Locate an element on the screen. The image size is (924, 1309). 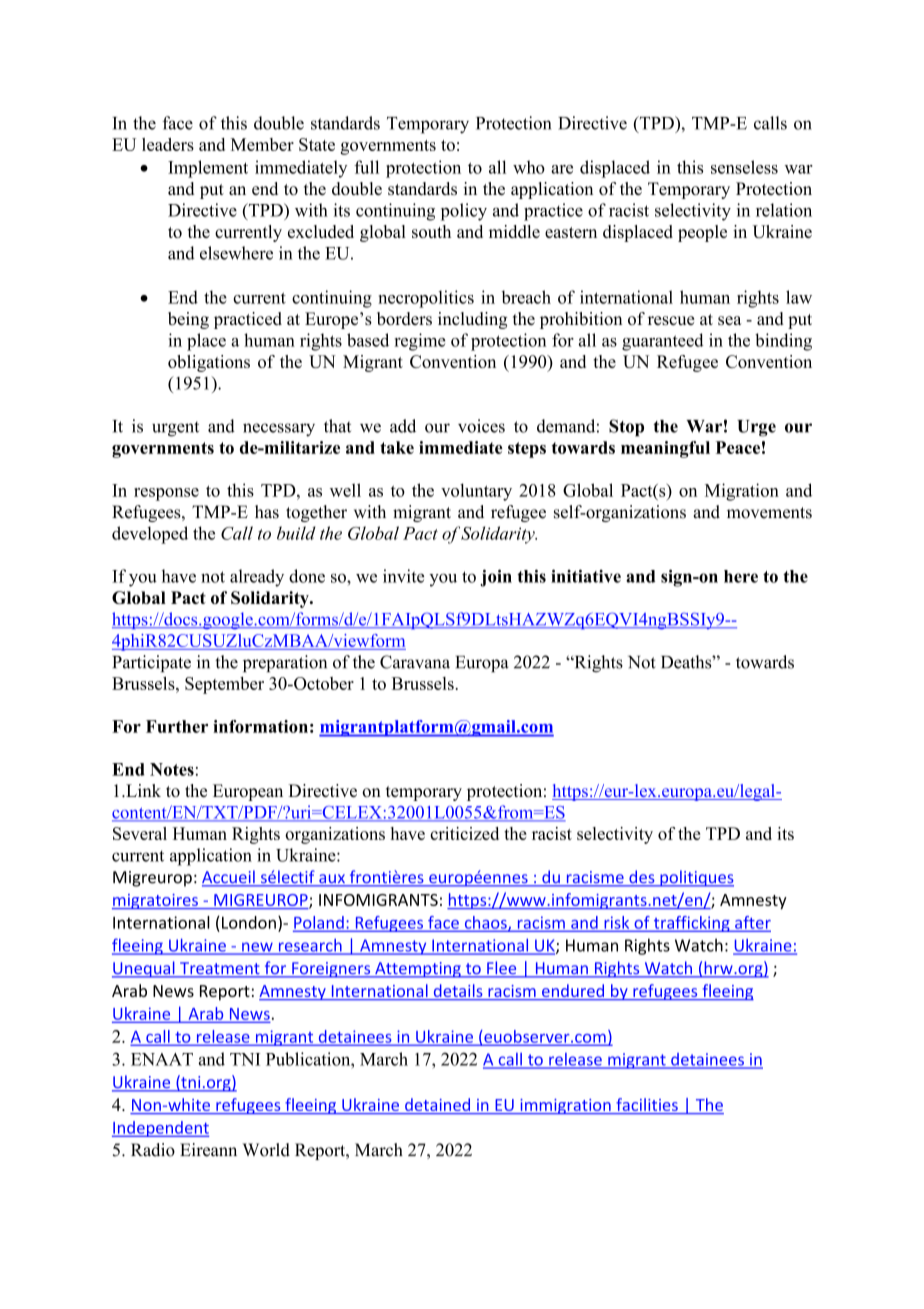
voices is located at coordinates (481, 426).
